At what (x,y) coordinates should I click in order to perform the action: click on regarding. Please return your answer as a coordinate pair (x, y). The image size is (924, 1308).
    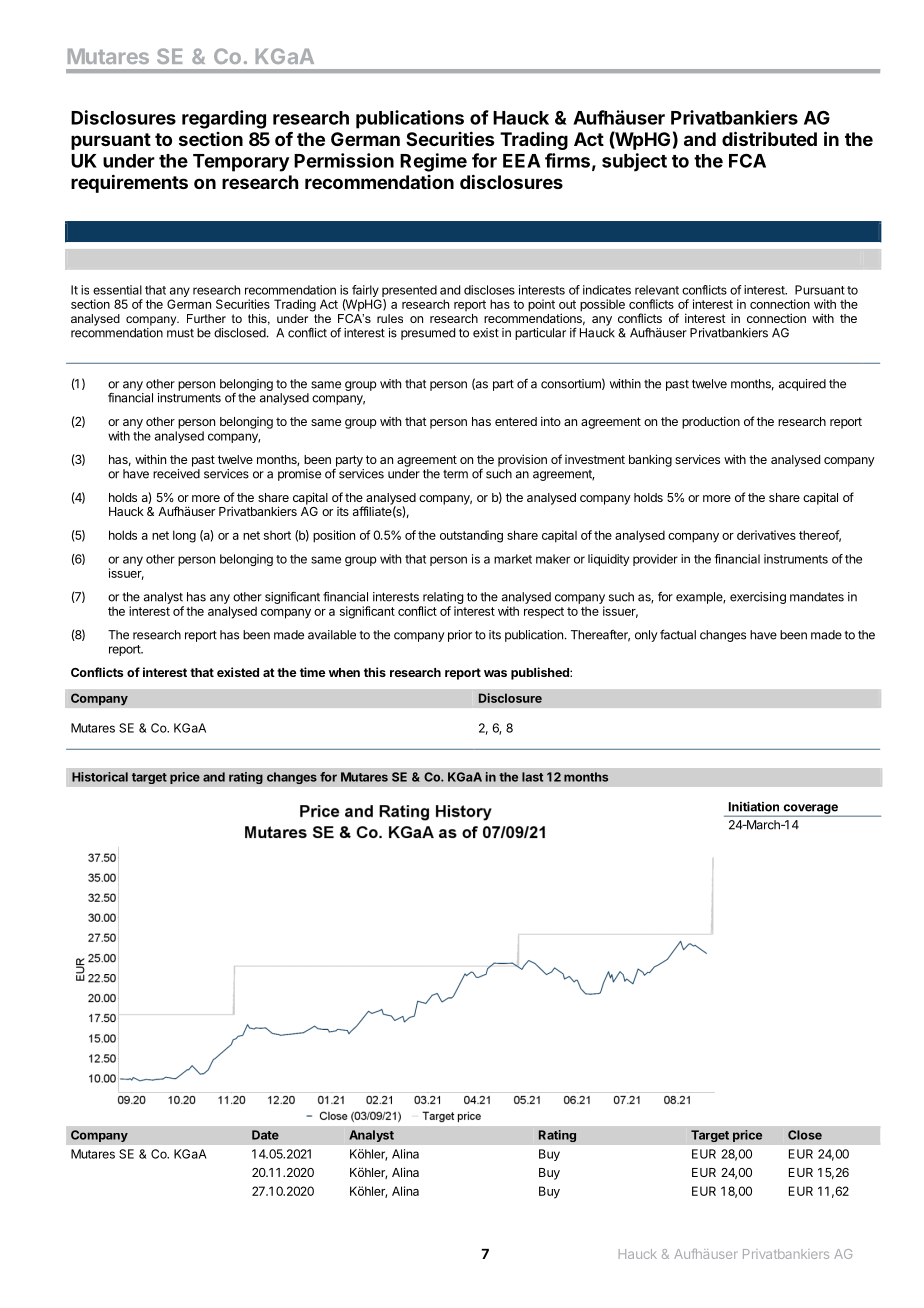
    Looking at the image, I should click on (224, 119).
